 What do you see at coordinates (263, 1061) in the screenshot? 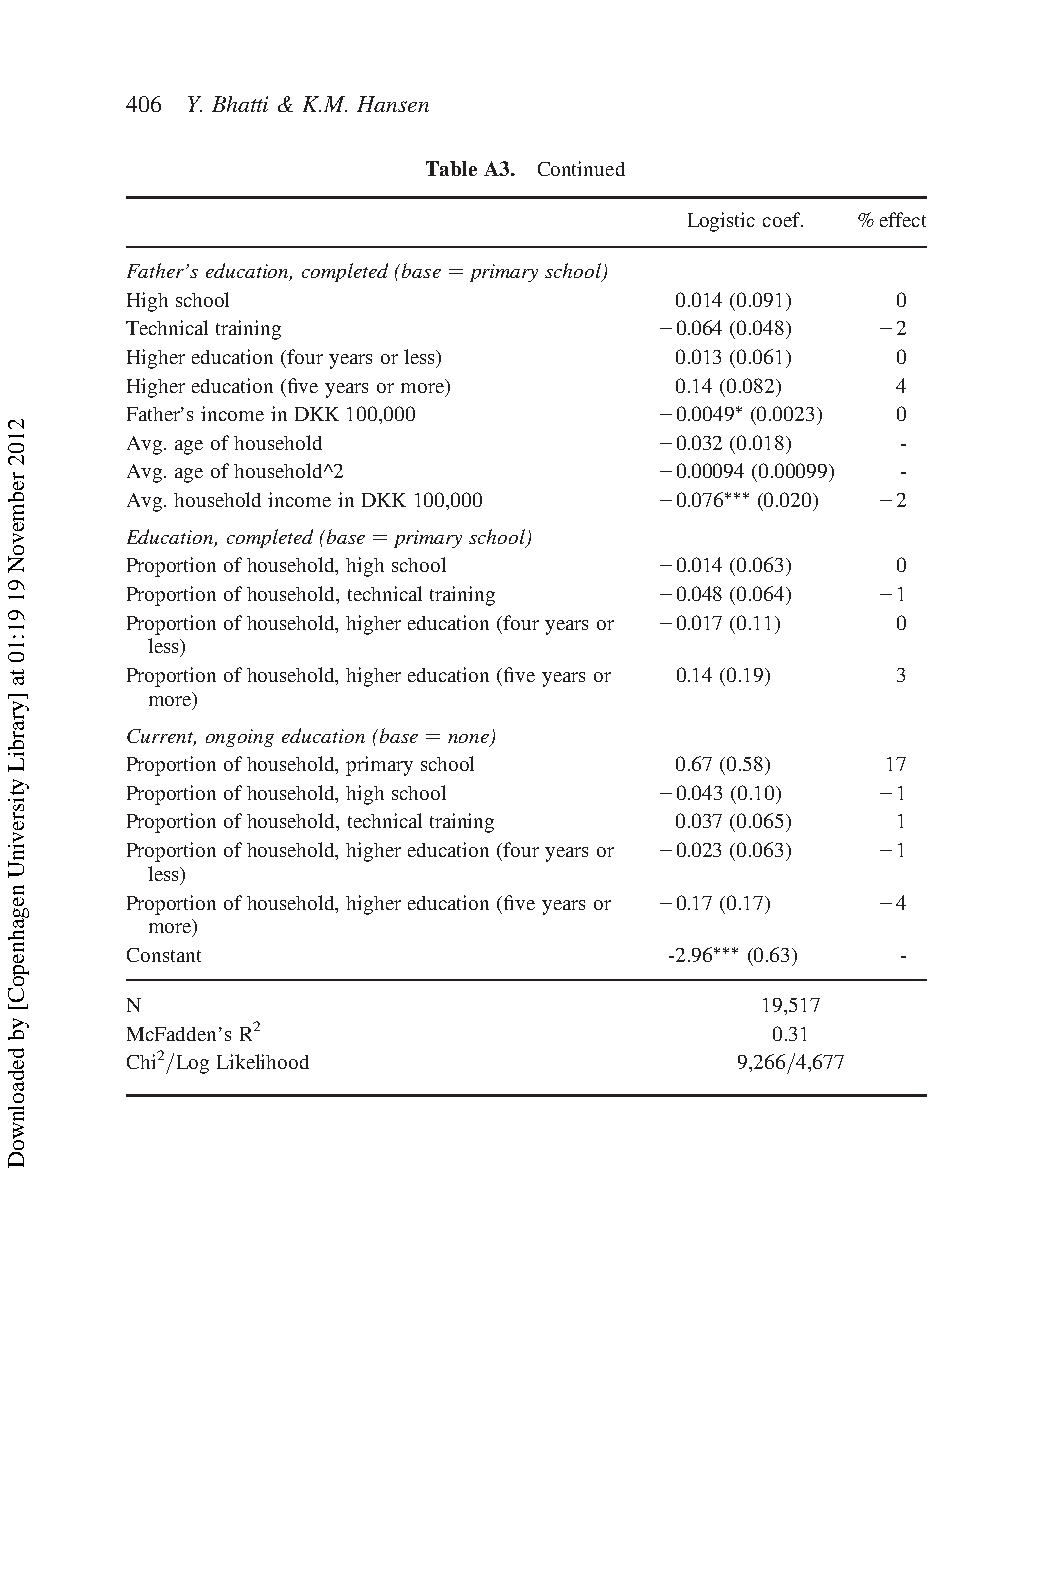
I see `Likelihood` at bounding box center [263, 1061].
